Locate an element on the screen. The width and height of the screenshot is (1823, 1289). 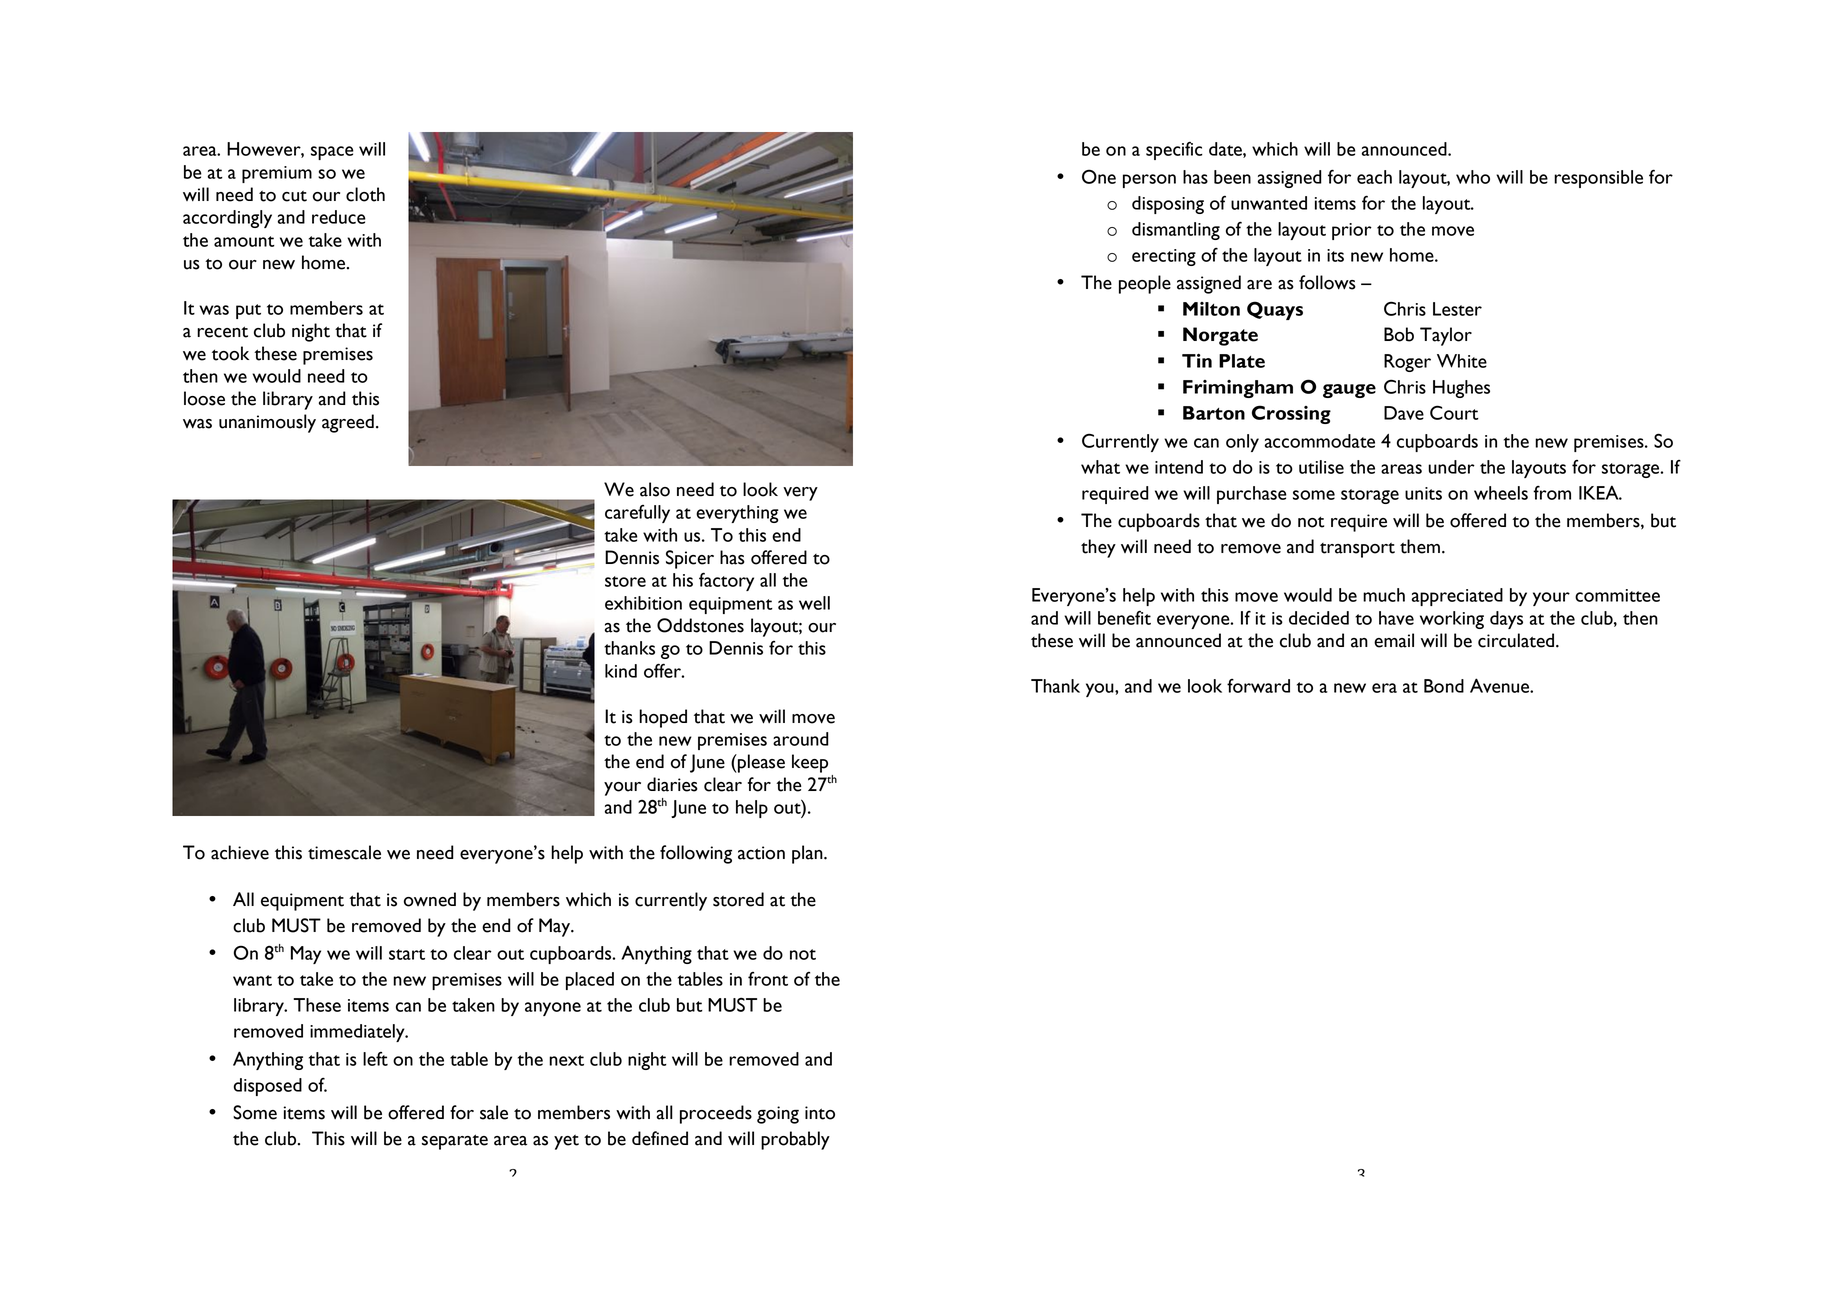
probably is located at coordinates (795, 1140).
